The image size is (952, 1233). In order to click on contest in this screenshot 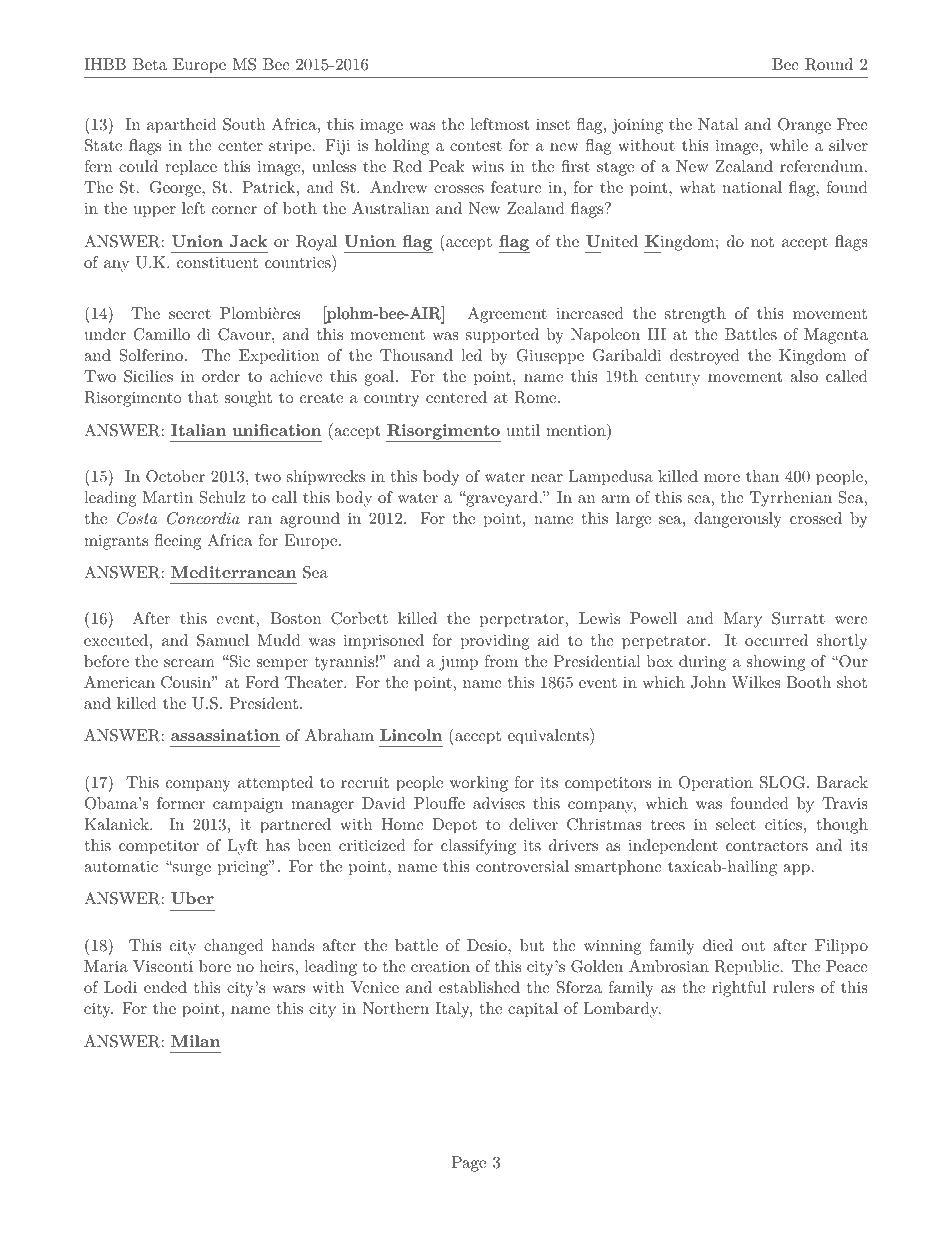, I will do `click(476, 145)`.
